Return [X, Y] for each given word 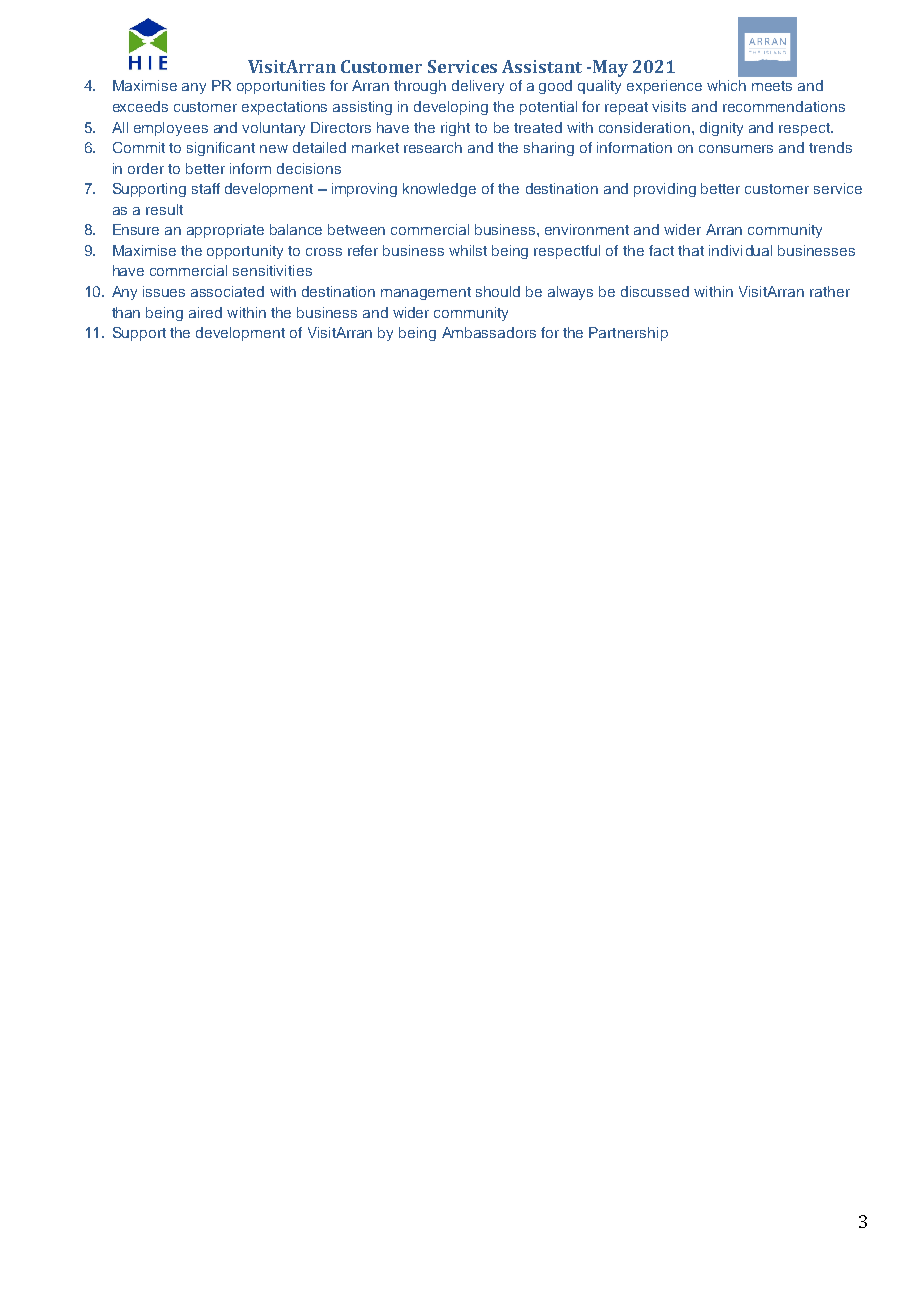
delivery [478, 87]
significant [221, 149]
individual [740, 250]
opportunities [281, 87]
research [433, 147]
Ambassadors [489, 332]
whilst [468, 250]
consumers [736, 149]
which [726, 85]
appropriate [225, 231]
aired [205, 312]
